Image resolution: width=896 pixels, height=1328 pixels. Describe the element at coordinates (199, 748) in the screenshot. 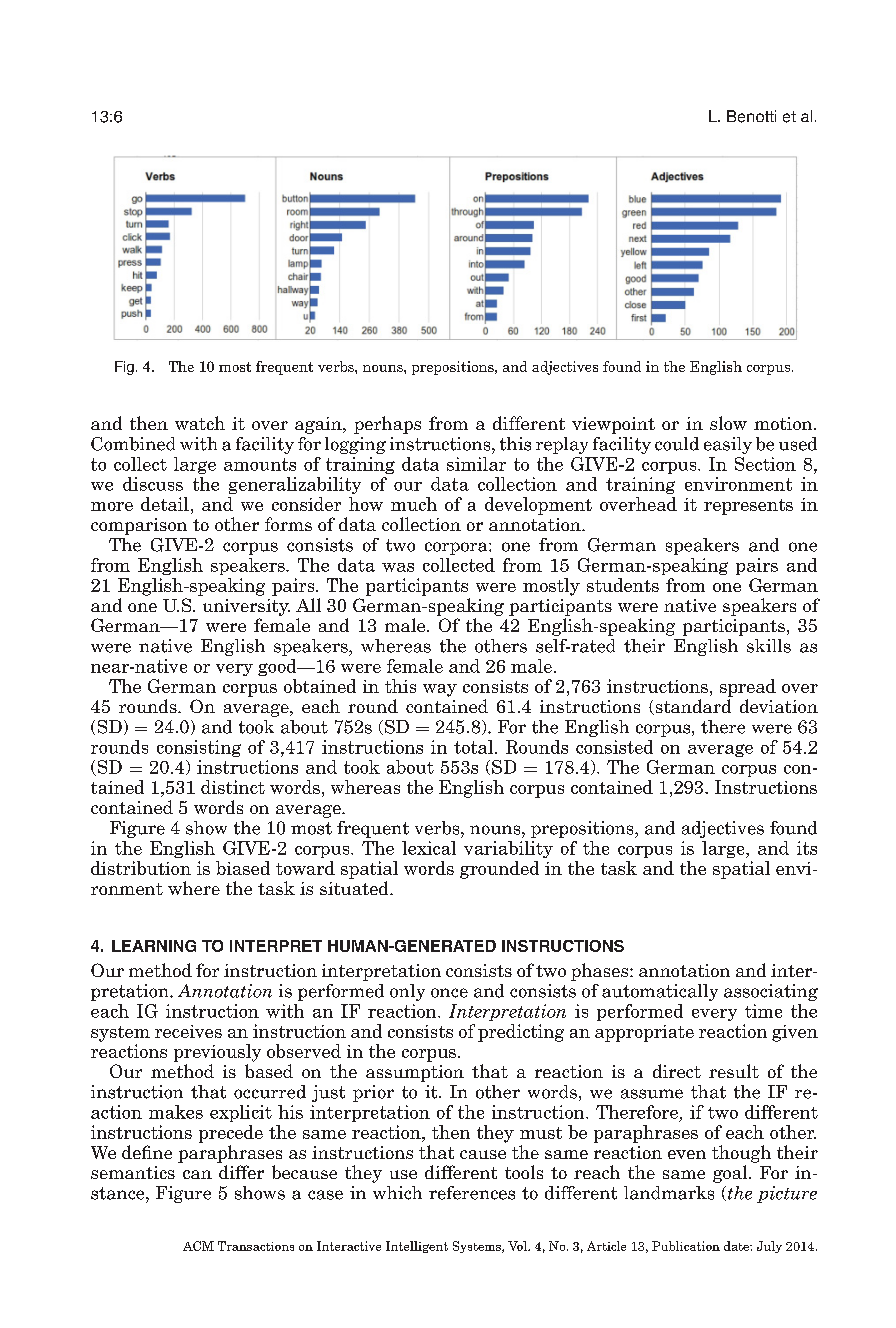

I see `consisting` at that location.
